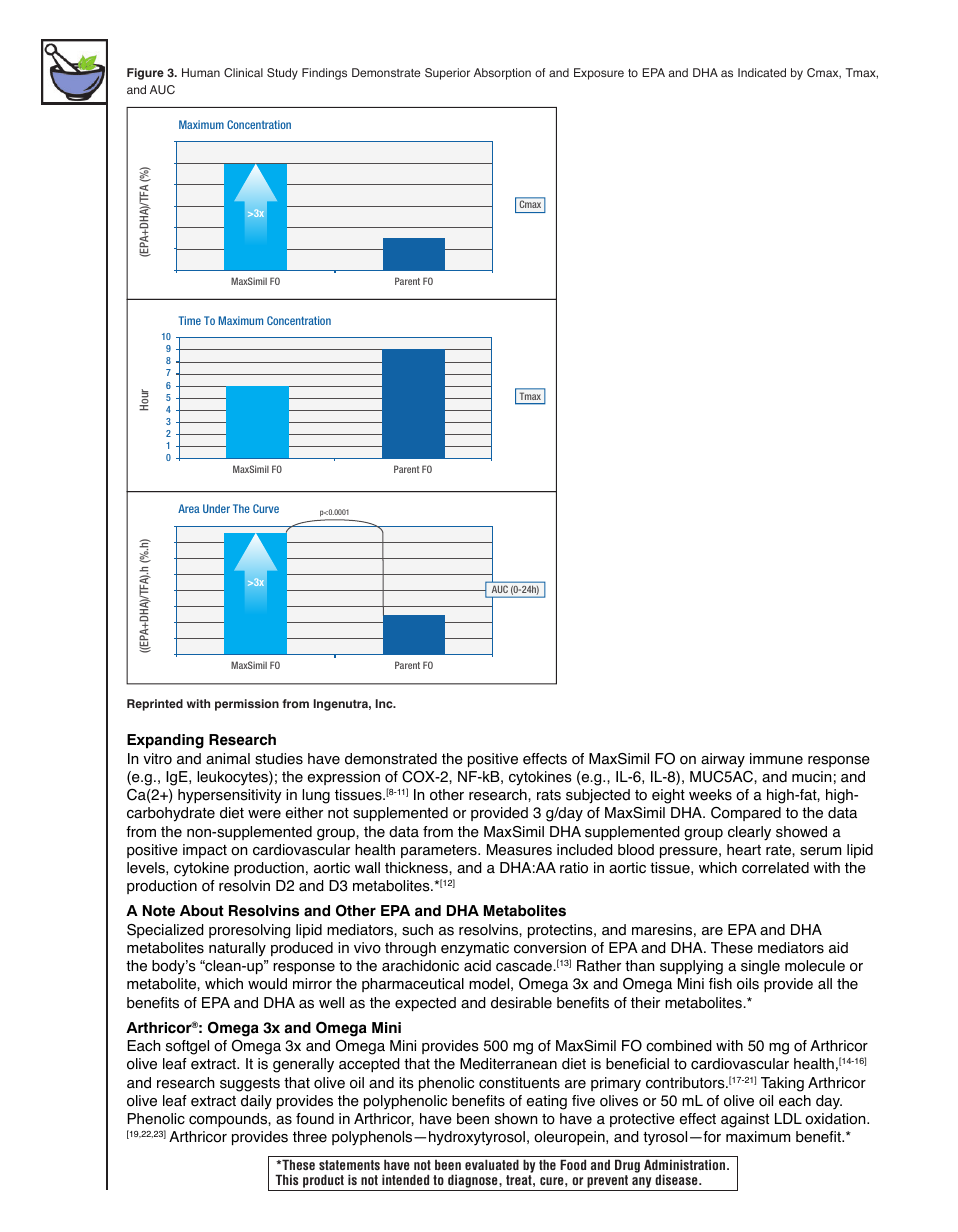 This image has height=1232, width=958. Describe the element at coordinates (762, 72) in the image. I see `Indicated` at that location.
